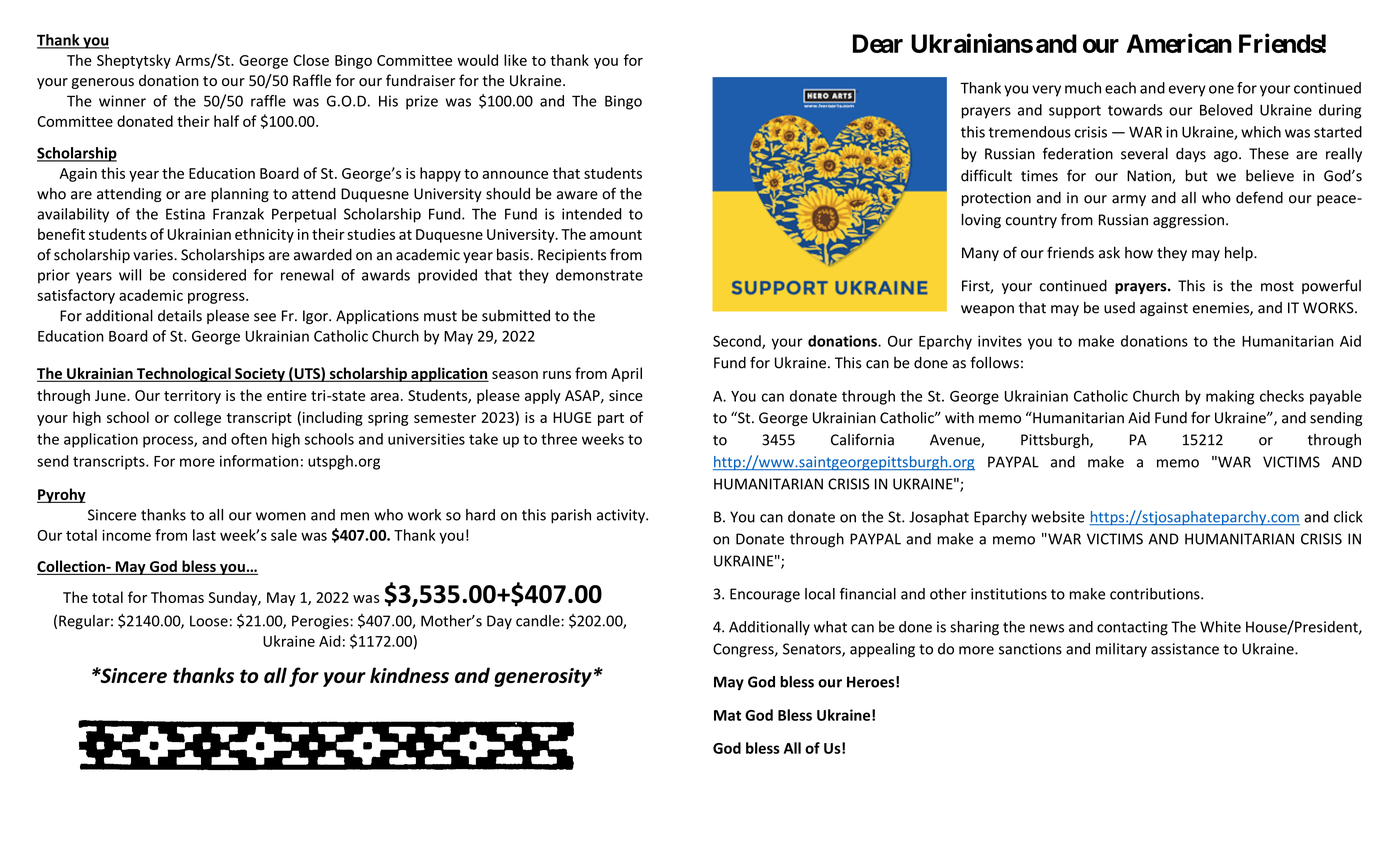  What do you see at coordinates (1240, 253) in the page?
I see `help` at bounding box center [1240, 253].
